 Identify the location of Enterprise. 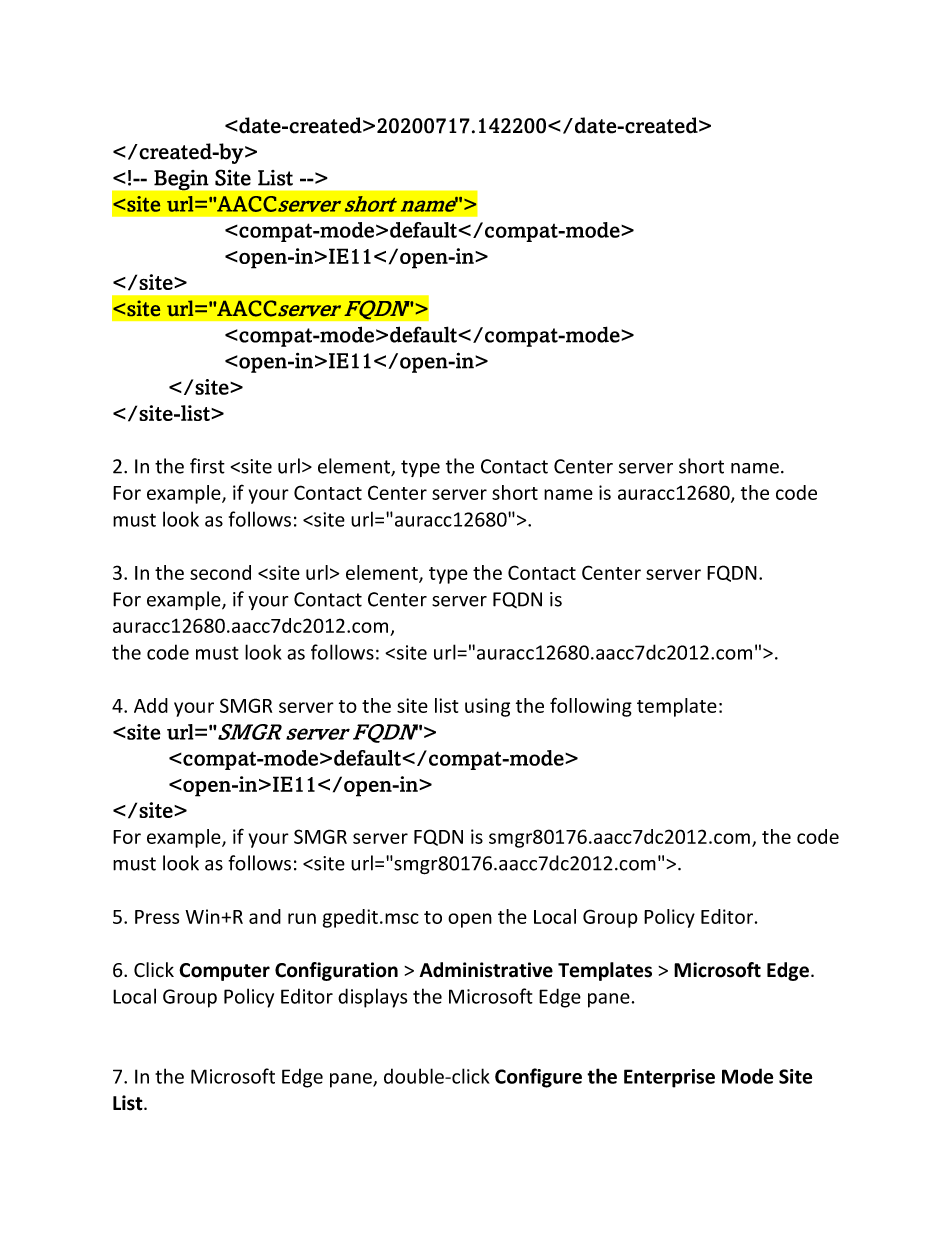
(669, 1078).
